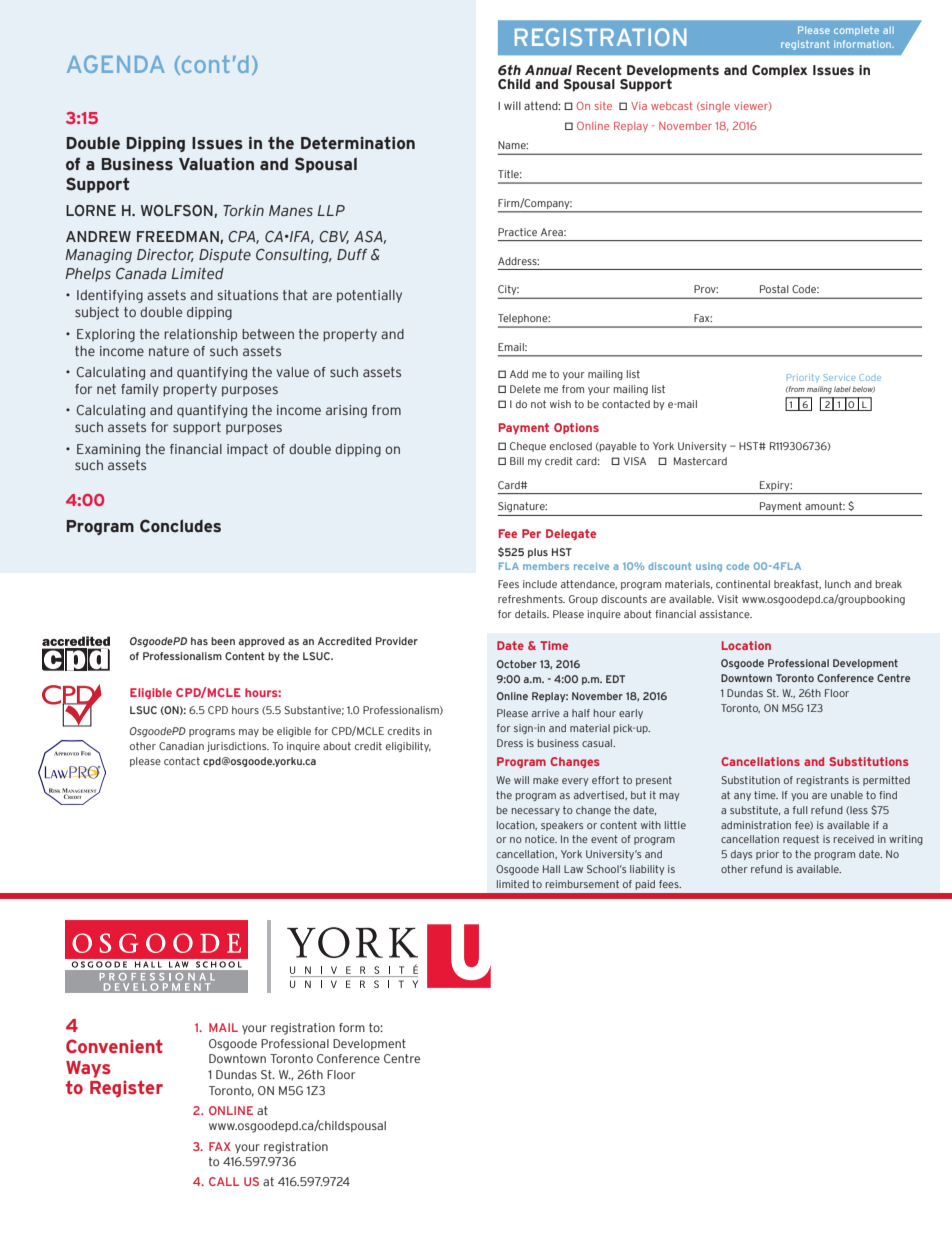 The height and width of the screenshot is (1233, 952). Describe the element at coordinates (114, 1046) in the screenshot. I see `Convenient` at that location.
